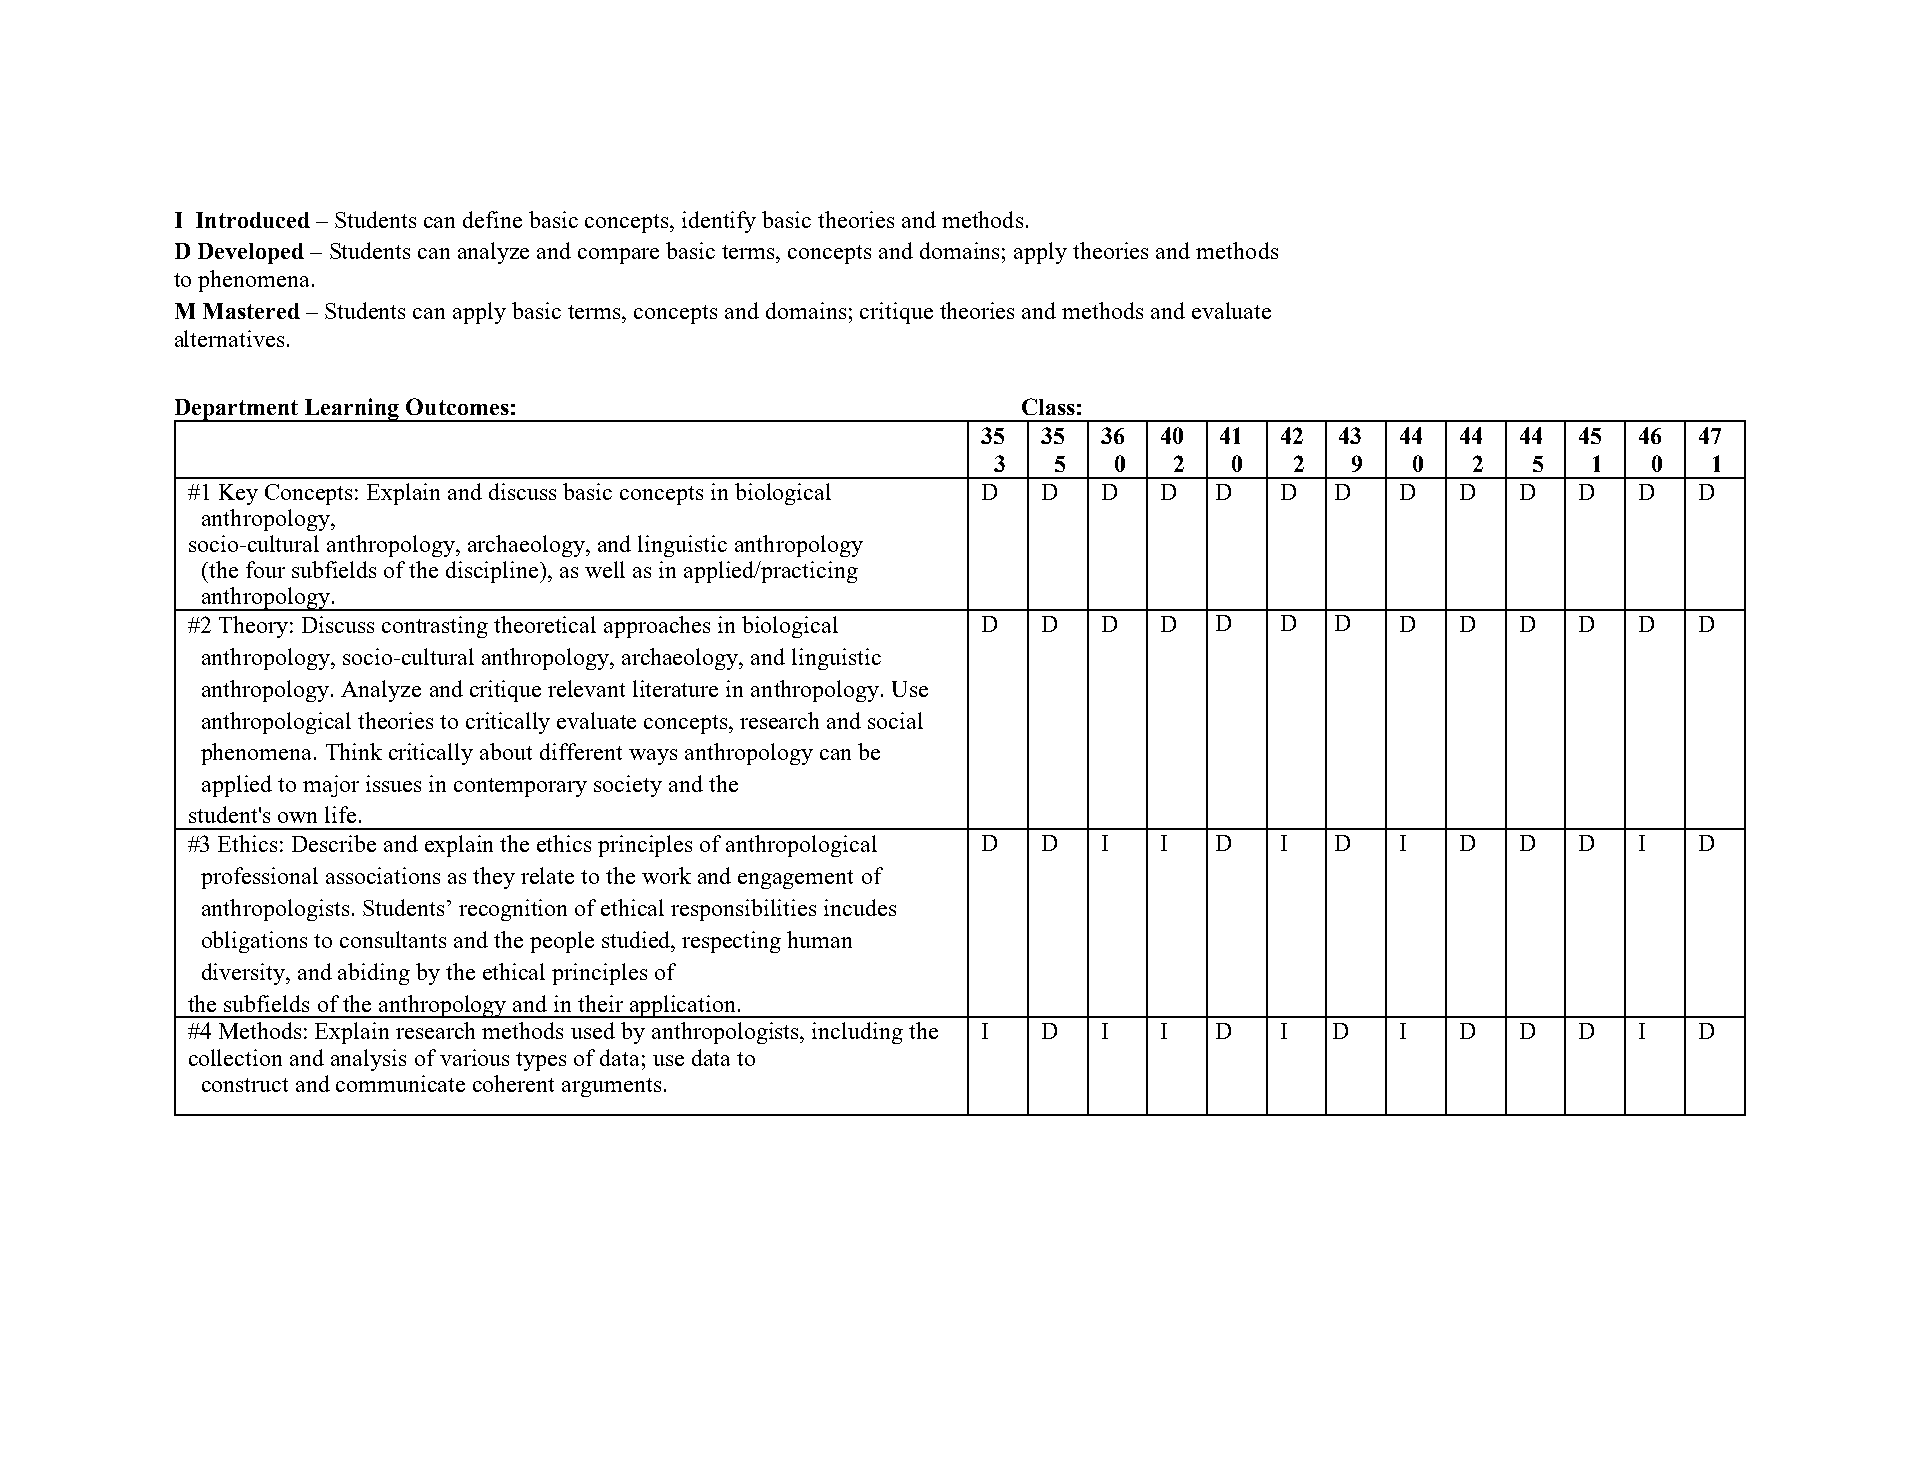  What do you see at coordinates (666, 875) in the screenshot?
I see `work` at bounding box center [666, 875].
